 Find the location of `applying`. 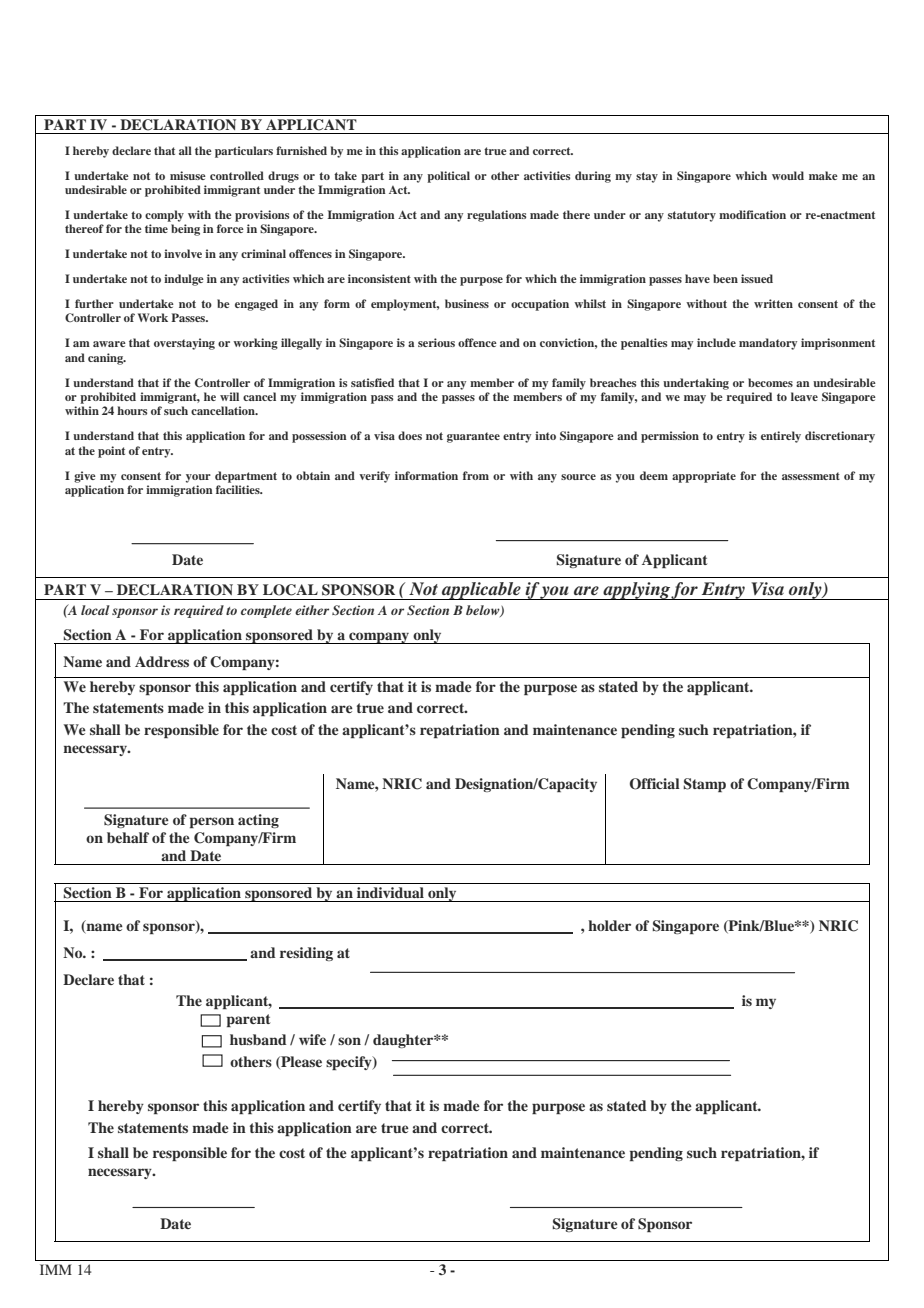

applying is located at coordinates (636, 591).
